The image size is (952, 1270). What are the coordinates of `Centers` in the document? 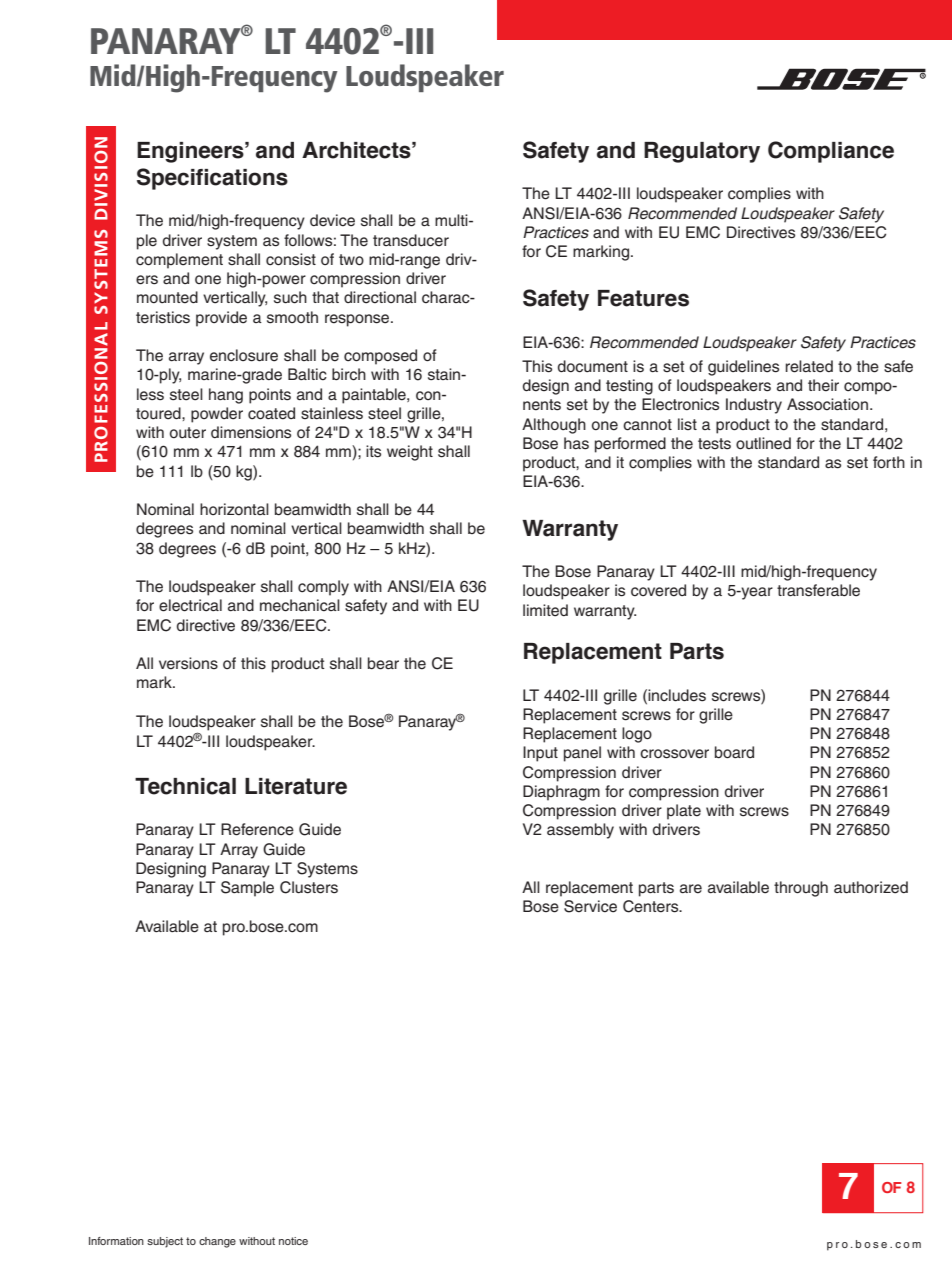 It's located at (652, 906).
